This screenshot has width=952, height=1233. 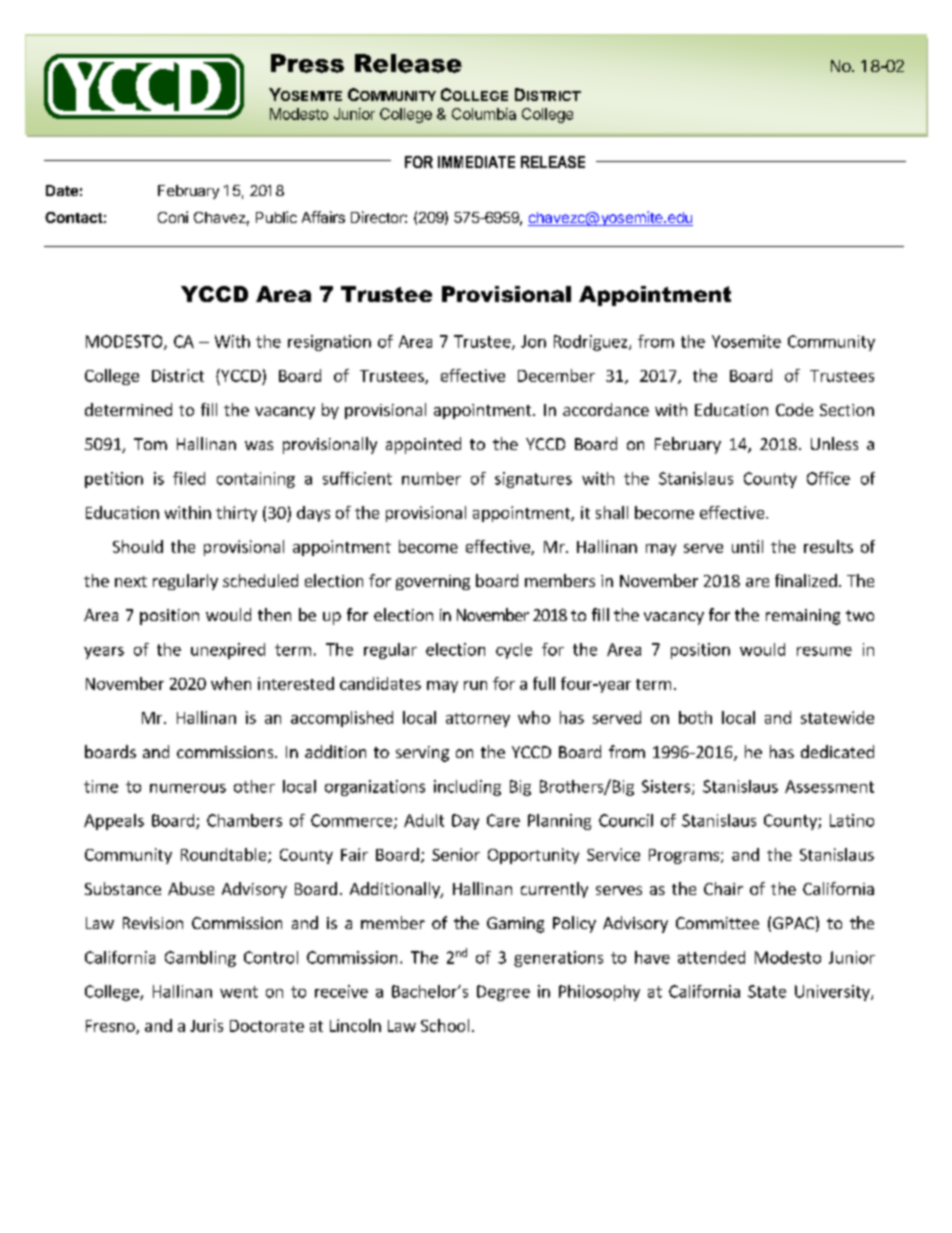 I want to click on run, so click(x=475, y=685).
